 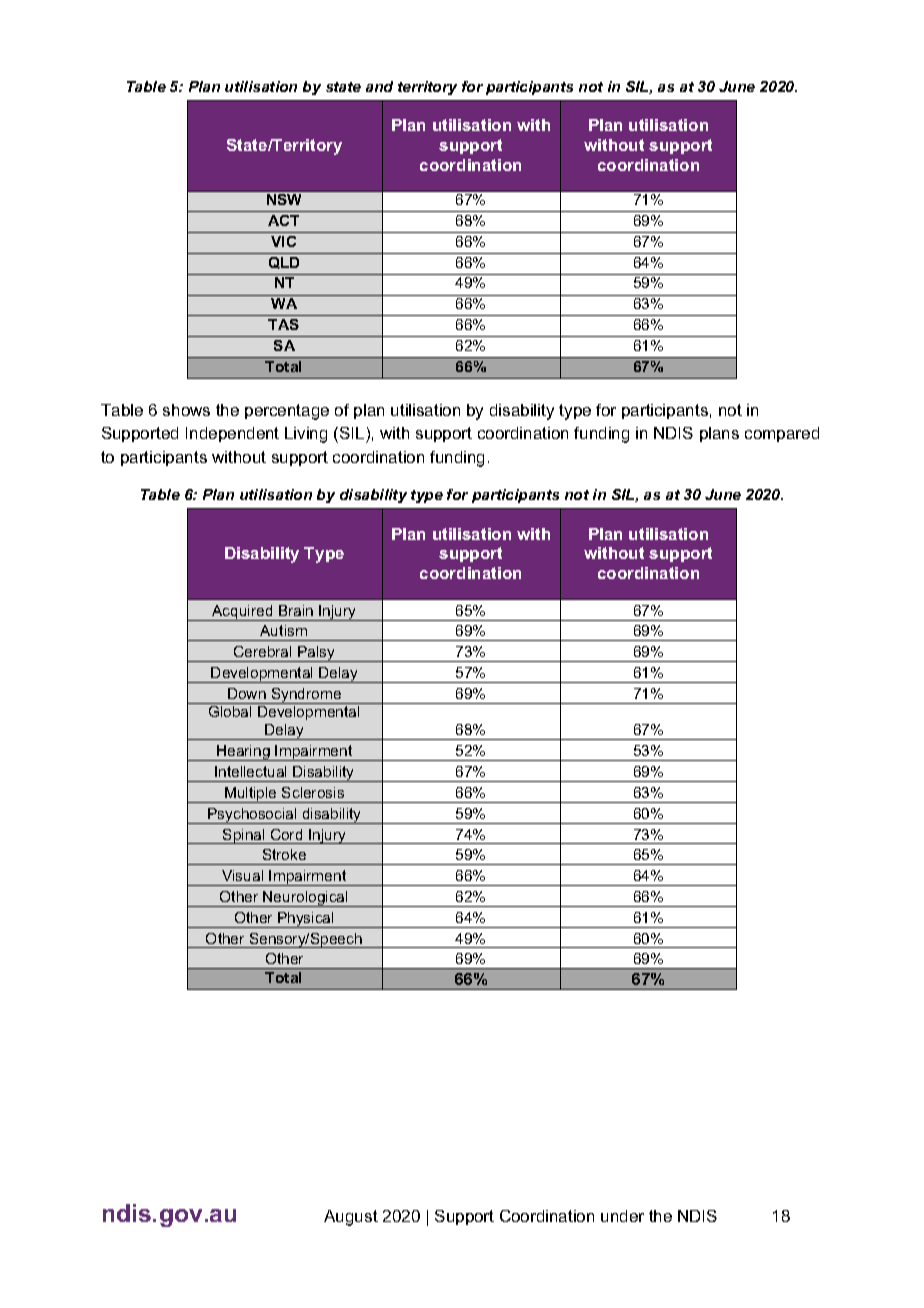 I want to click on Palsy, so click(x=316, y=654).
